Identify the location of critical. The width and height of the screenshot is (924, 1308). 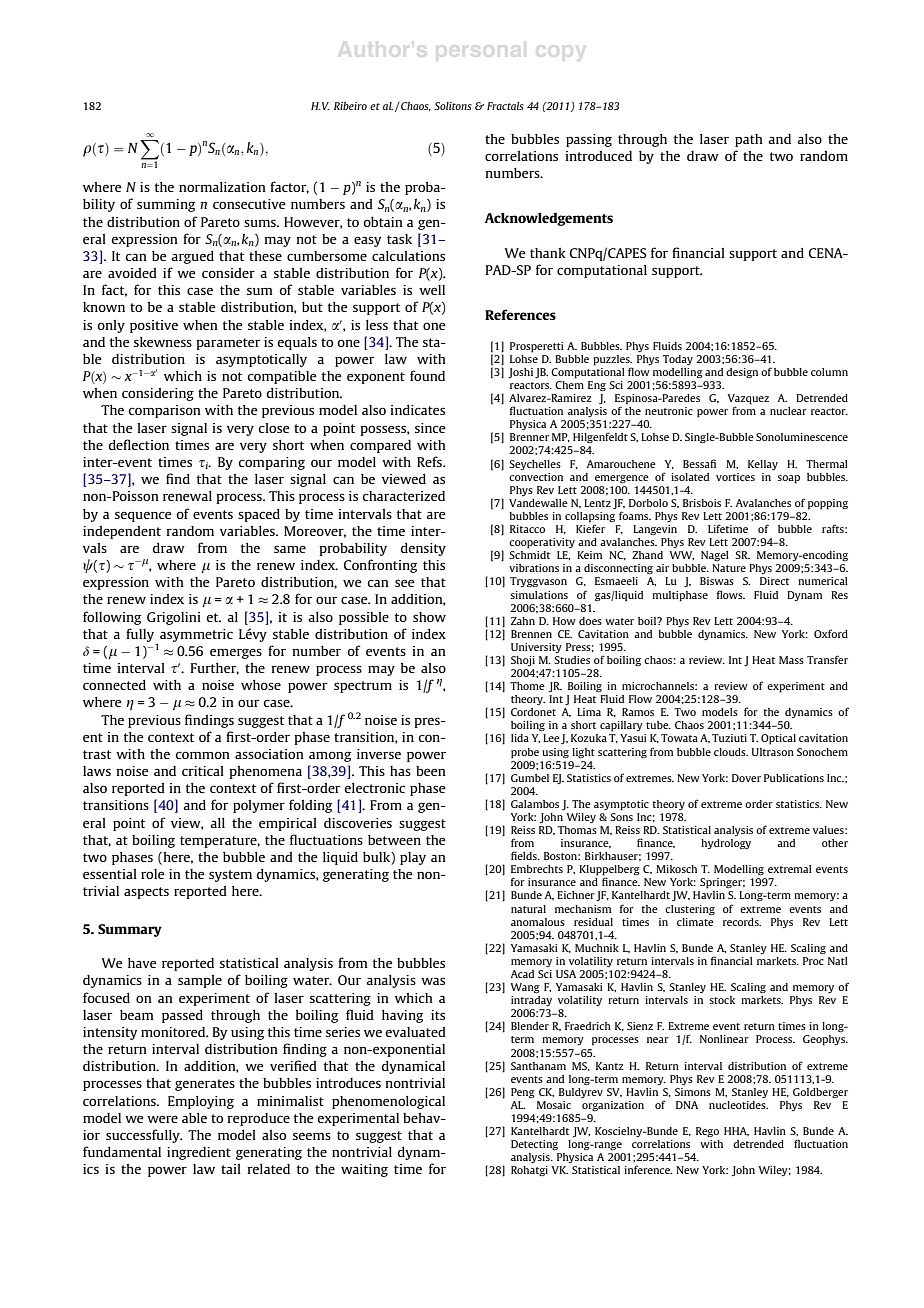
(203, 771).
